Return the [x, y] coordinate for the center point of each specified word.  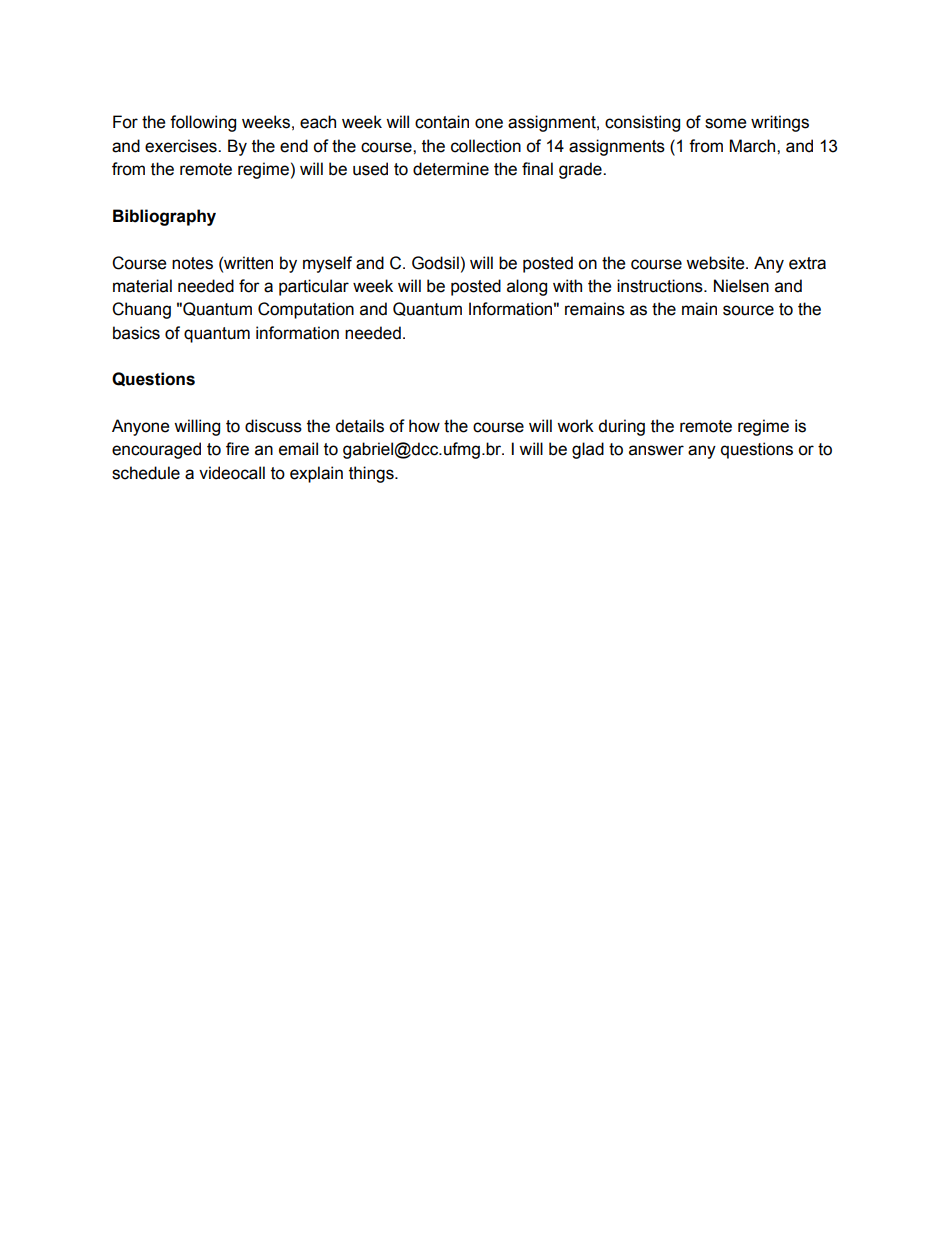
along [527, 287]
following [203, 123]
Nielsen [741, 286]
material [142, 286]
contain [442, 122]
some [725, 123]
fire [237, 449]
